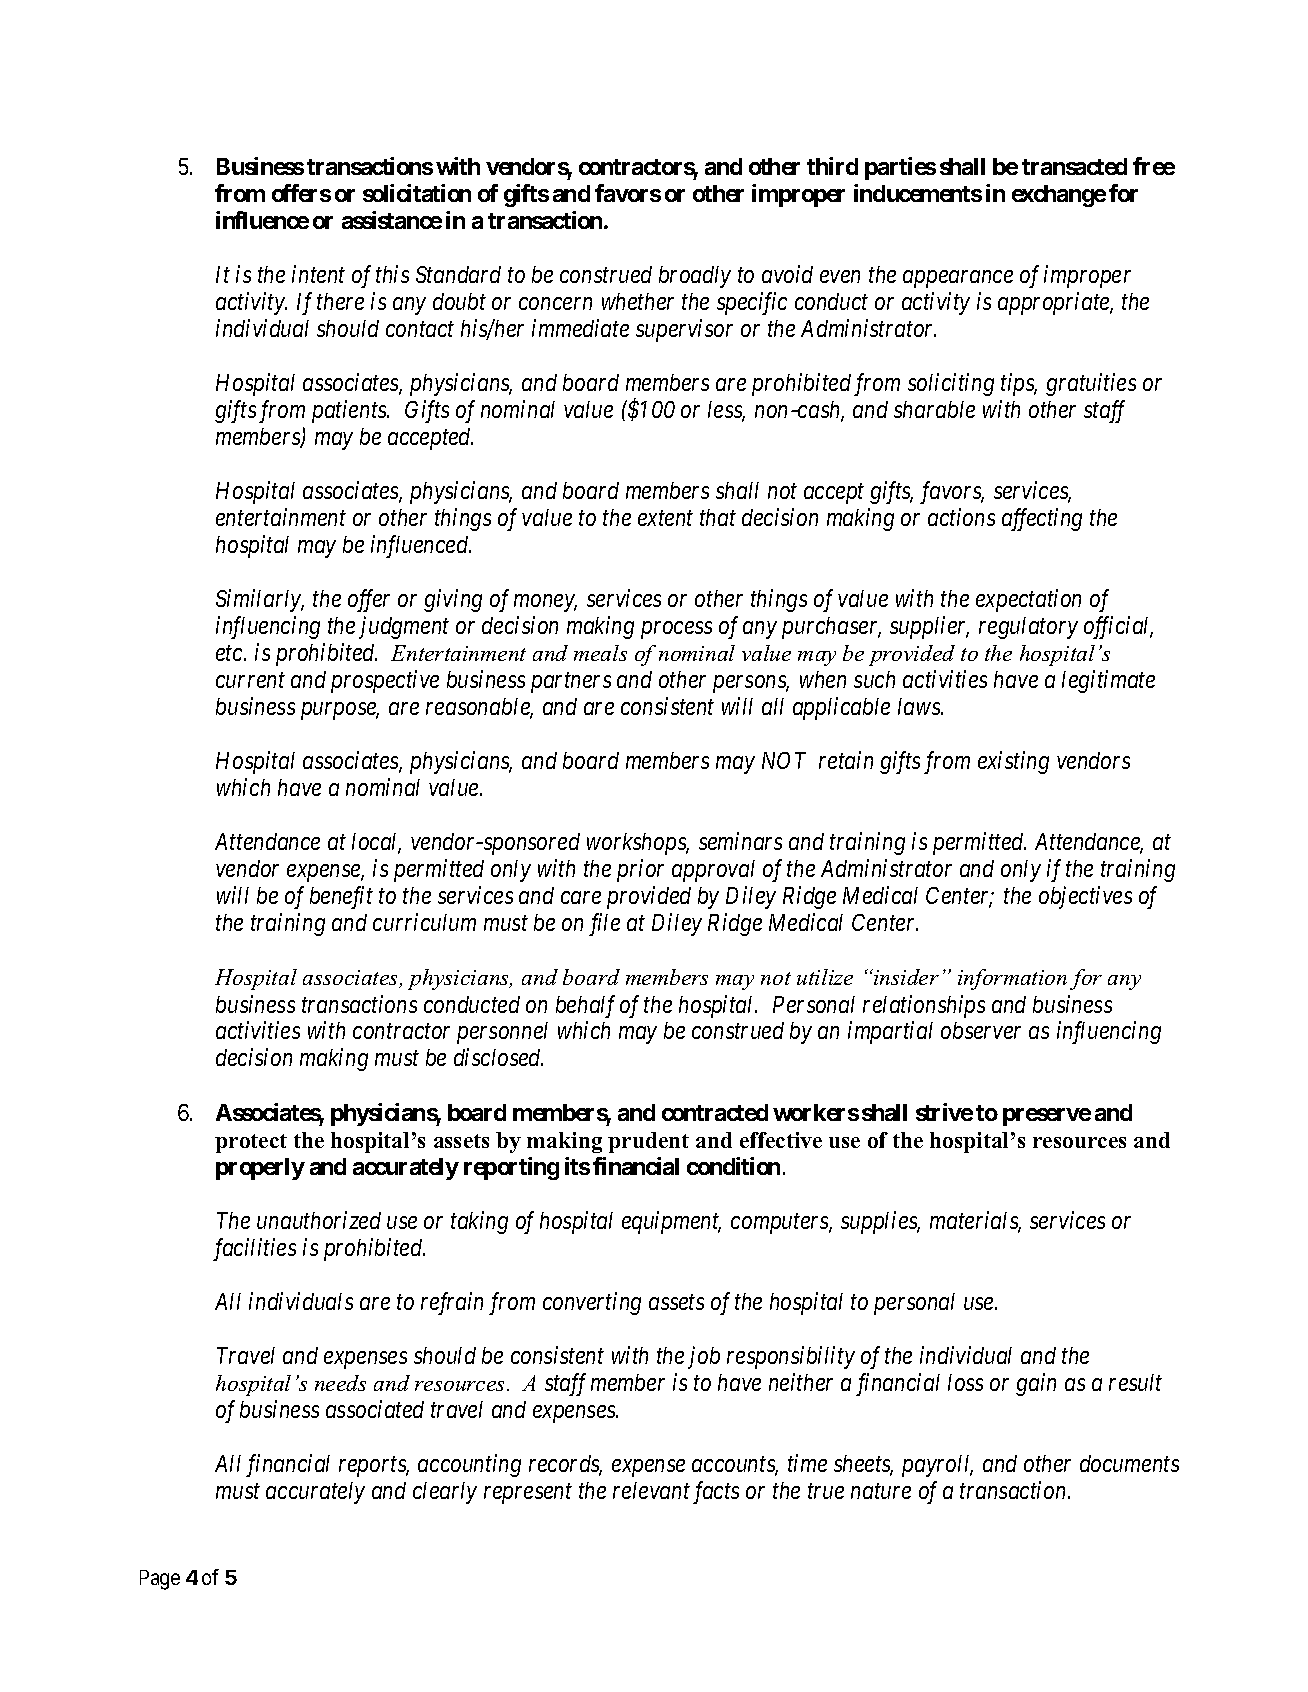  I want to click on payroll, so click(937, 1466).
